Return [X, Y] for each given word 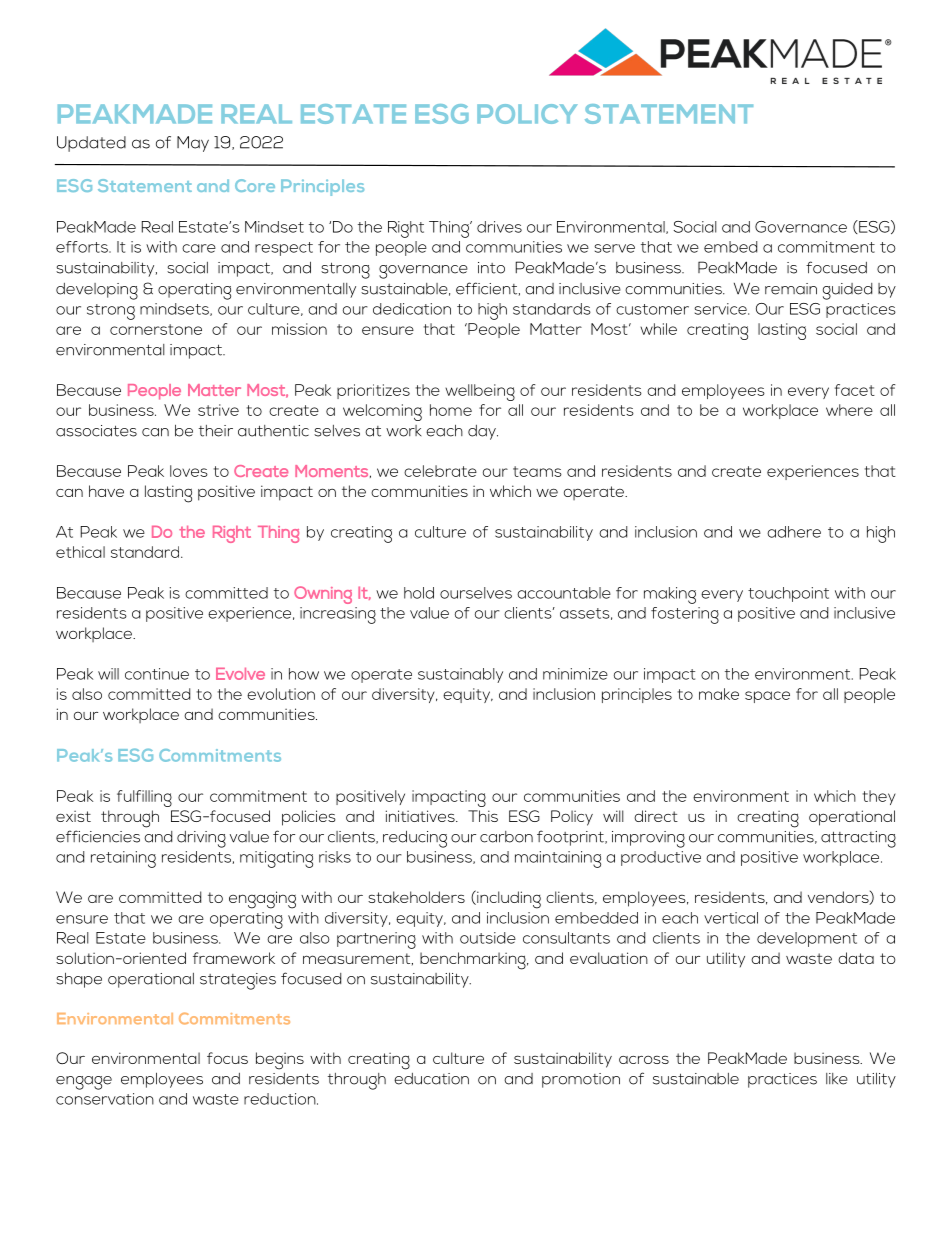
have [106, 491]
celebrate [440, 471]
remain [791, 289]
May [193, 144]
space [767, 697]
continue [157, 674]
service [721, 309]
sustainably [460, 675]
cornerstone [156, 329]
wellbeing [480, 392]
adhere [794, 532]
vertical [731, 918]
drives [499, 227]
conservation [105, 1099]
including [508, 899]
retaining [123, 859]
